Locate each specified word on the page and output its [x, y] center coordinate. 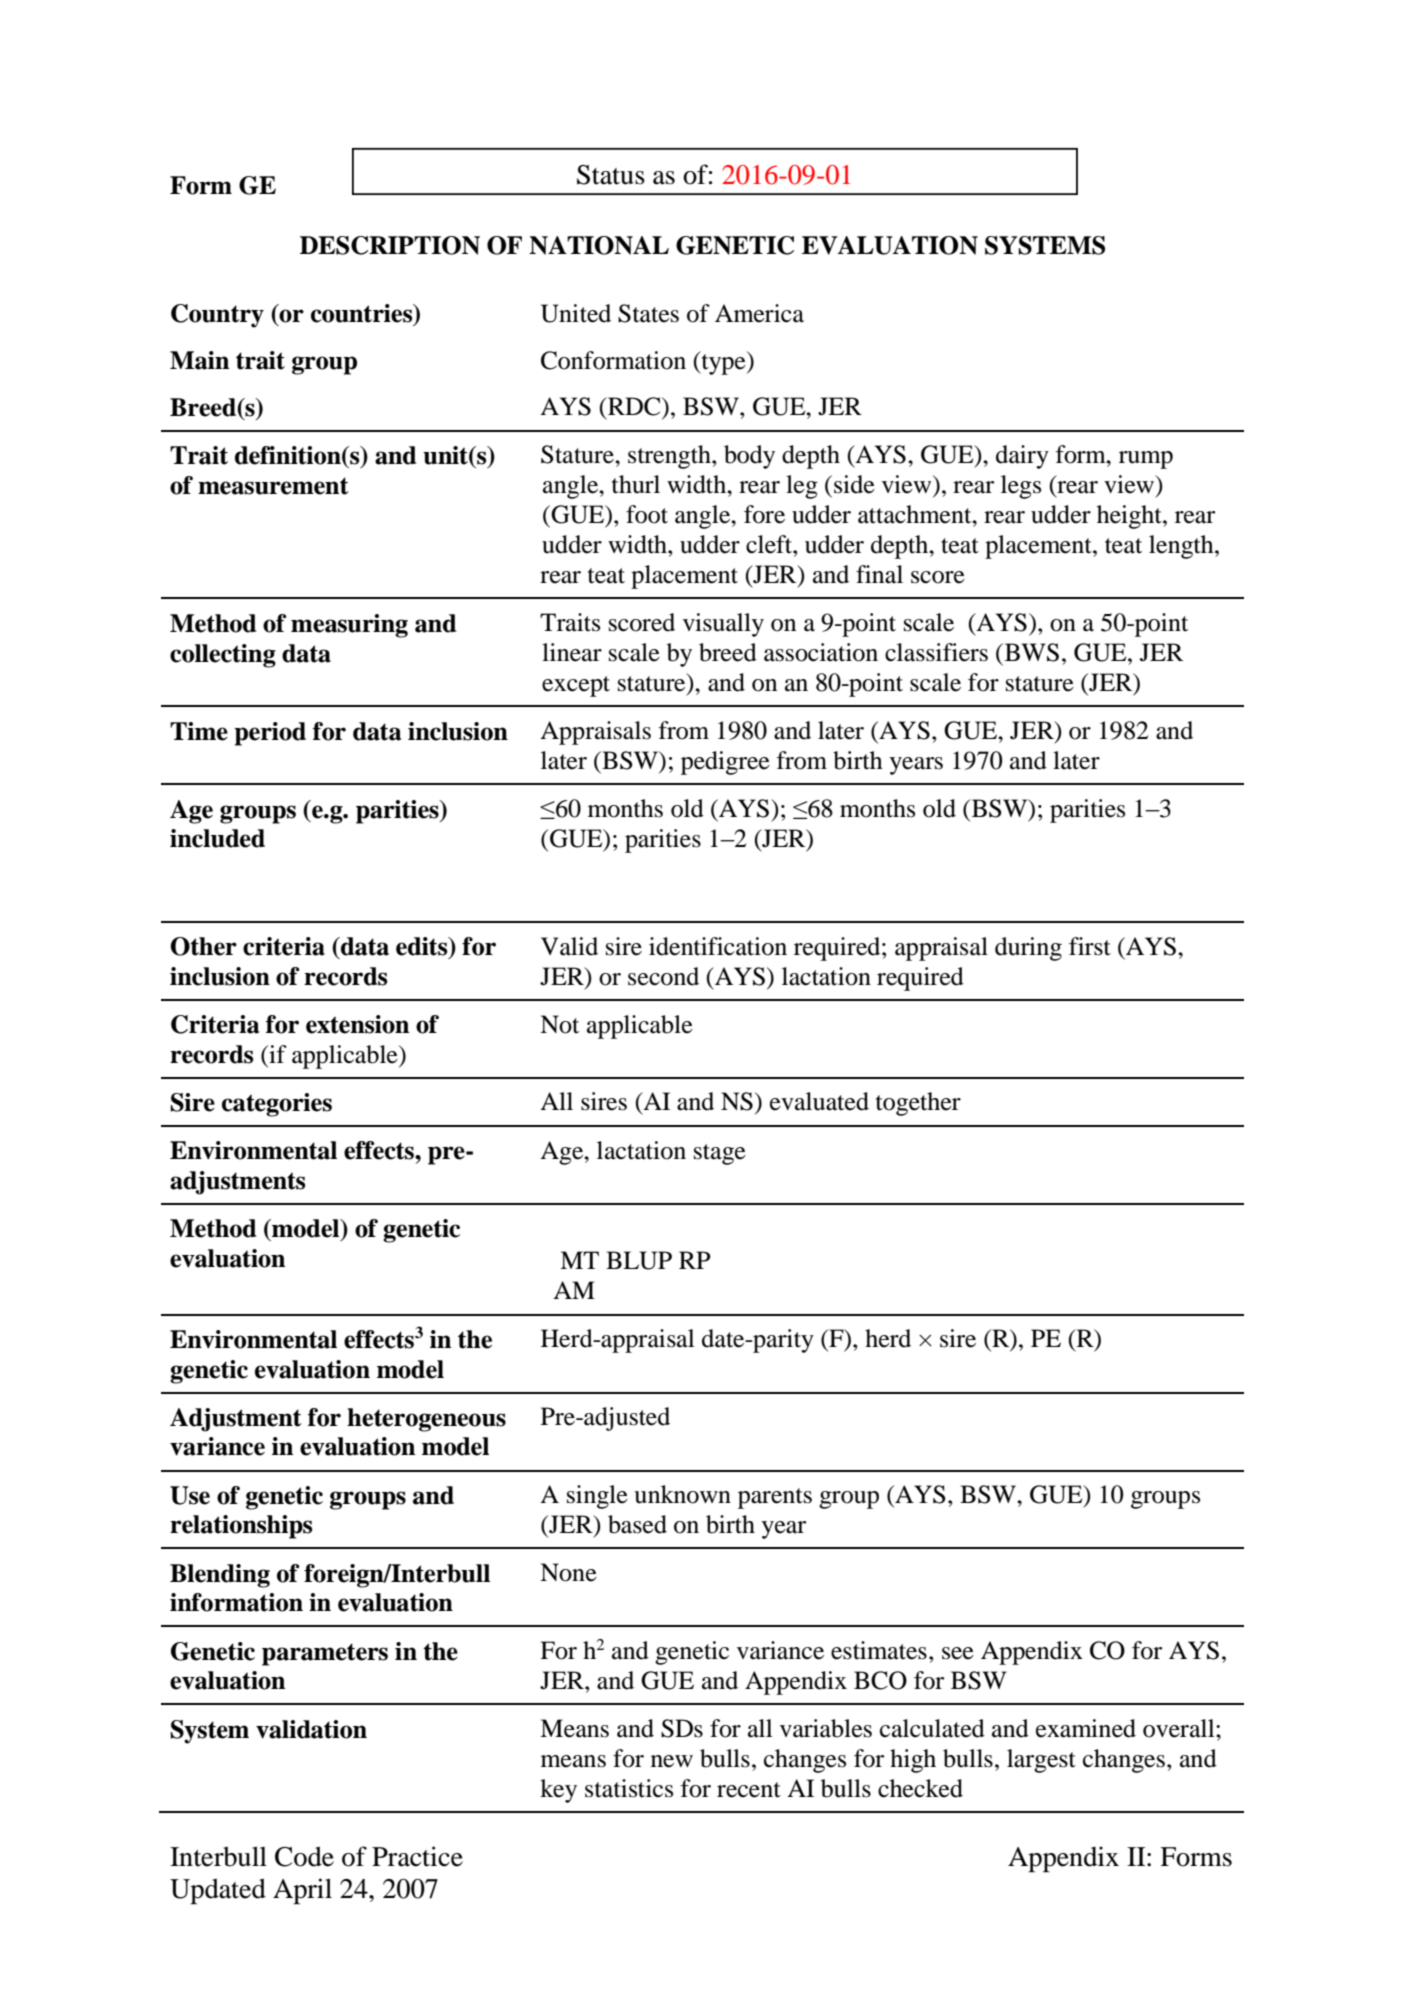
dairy [1022, 457]
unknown [682, 1494]
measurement [273, 486]
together [918, 1104]
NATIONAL [599, 245]
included [217, 838]
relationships [241, 1527]
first [1090, 946]
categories [277, 1105]
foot [647, 514]
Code [304, 1856]
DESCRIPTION [390, 245]
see [958, 1653]
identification [718, 946]
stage [720, 1154]
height [1130, 517]
